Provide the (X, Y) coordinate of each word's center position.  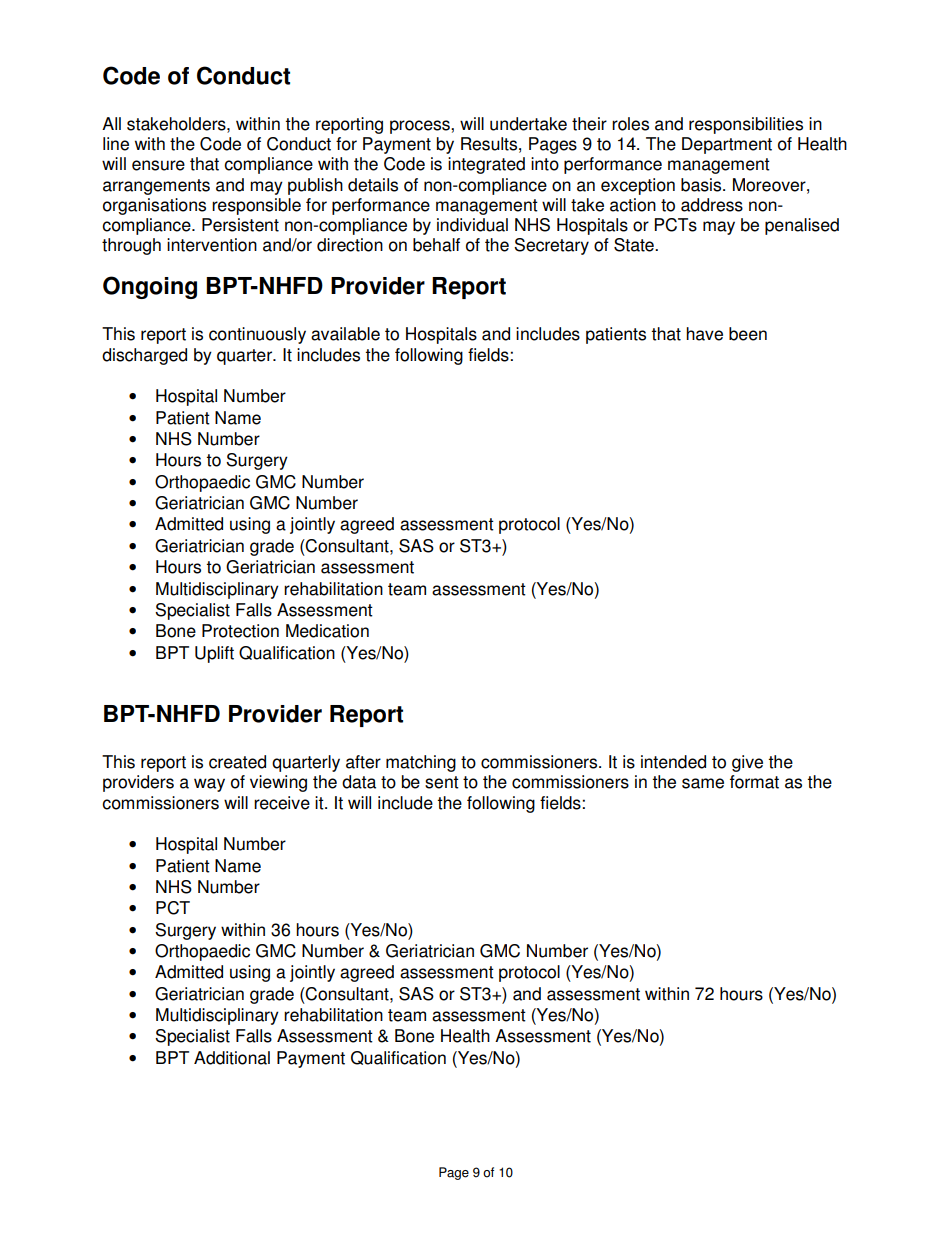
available (345, 334)
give (747, 763)
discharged (144, 356)
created (237, 762)
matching (421, 763)
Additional (232, 1058)
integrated (486, 165)
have (704, 334)
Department (727, 145)
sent (442, 782)
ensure (158, 165)
